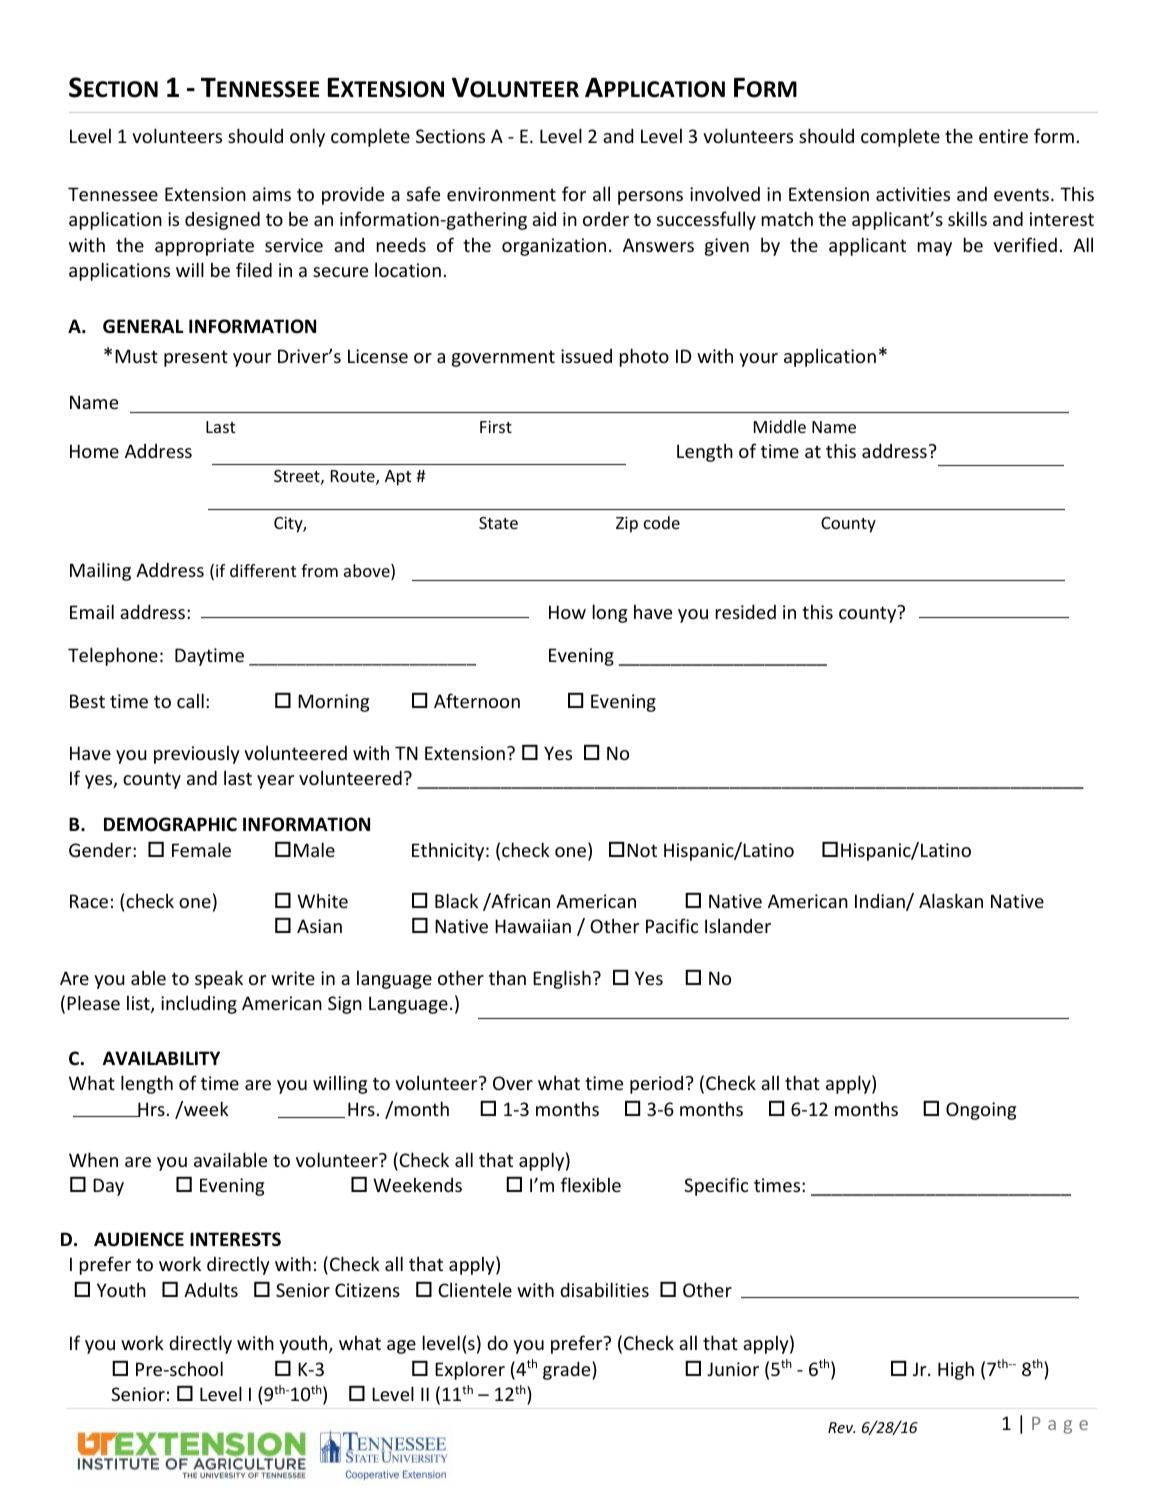  I want to click on resided, so click(746, 611).
